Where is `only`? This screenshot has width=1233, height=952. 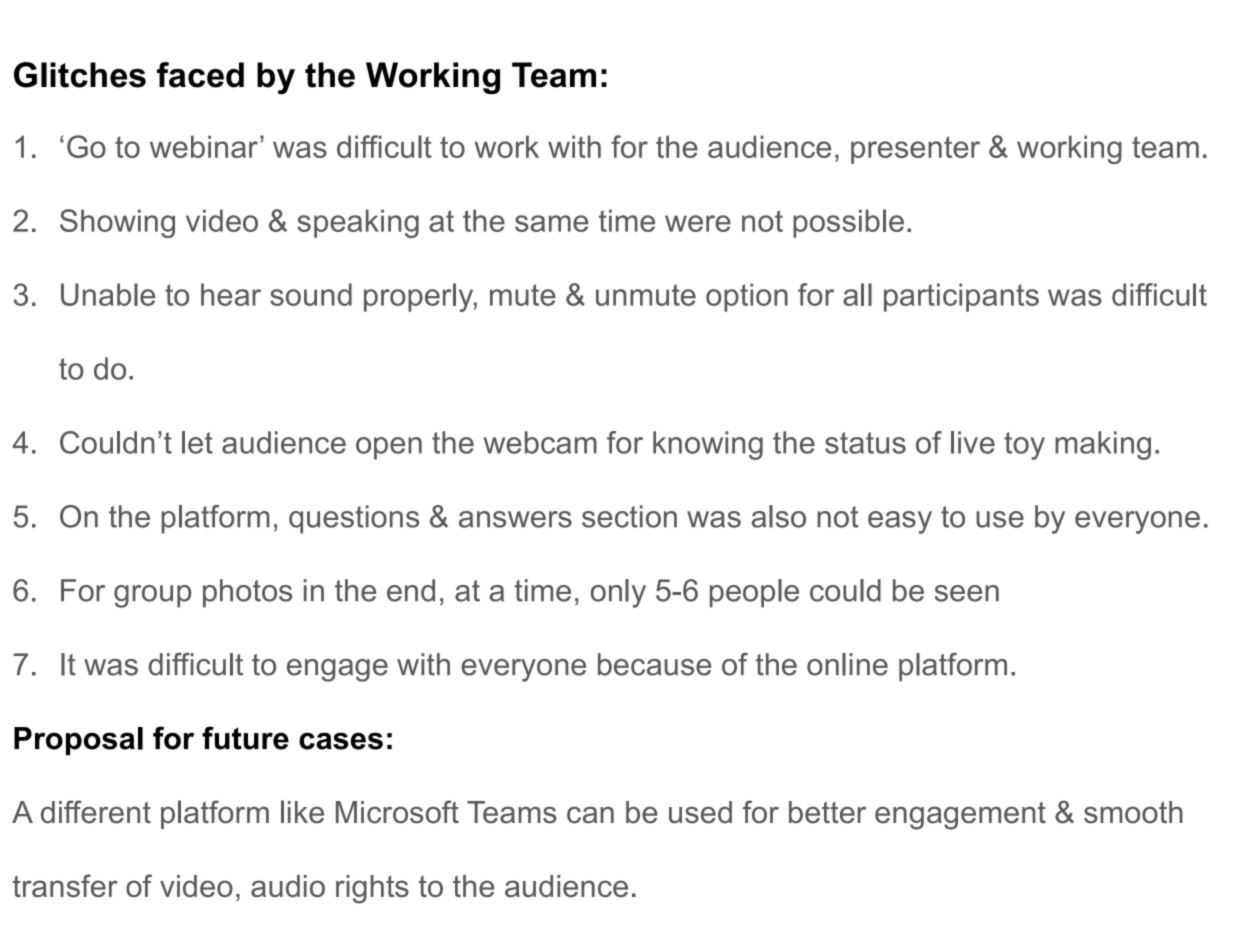 only is located at coordinates (618, 593).
